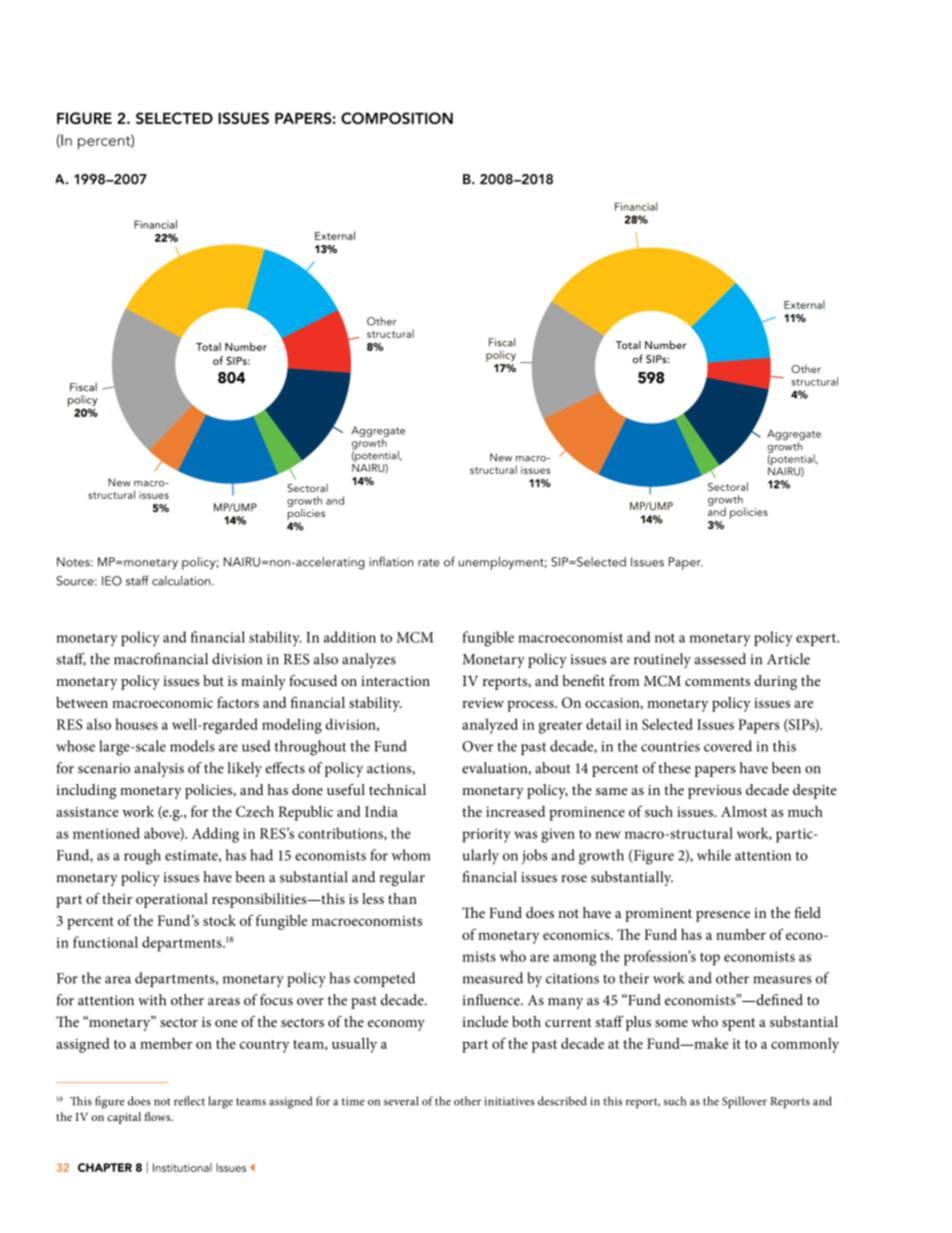 The image size is (952, 1233). Describe the element at coordinates (395, 681) in the document. I see `interaction` at that location.
